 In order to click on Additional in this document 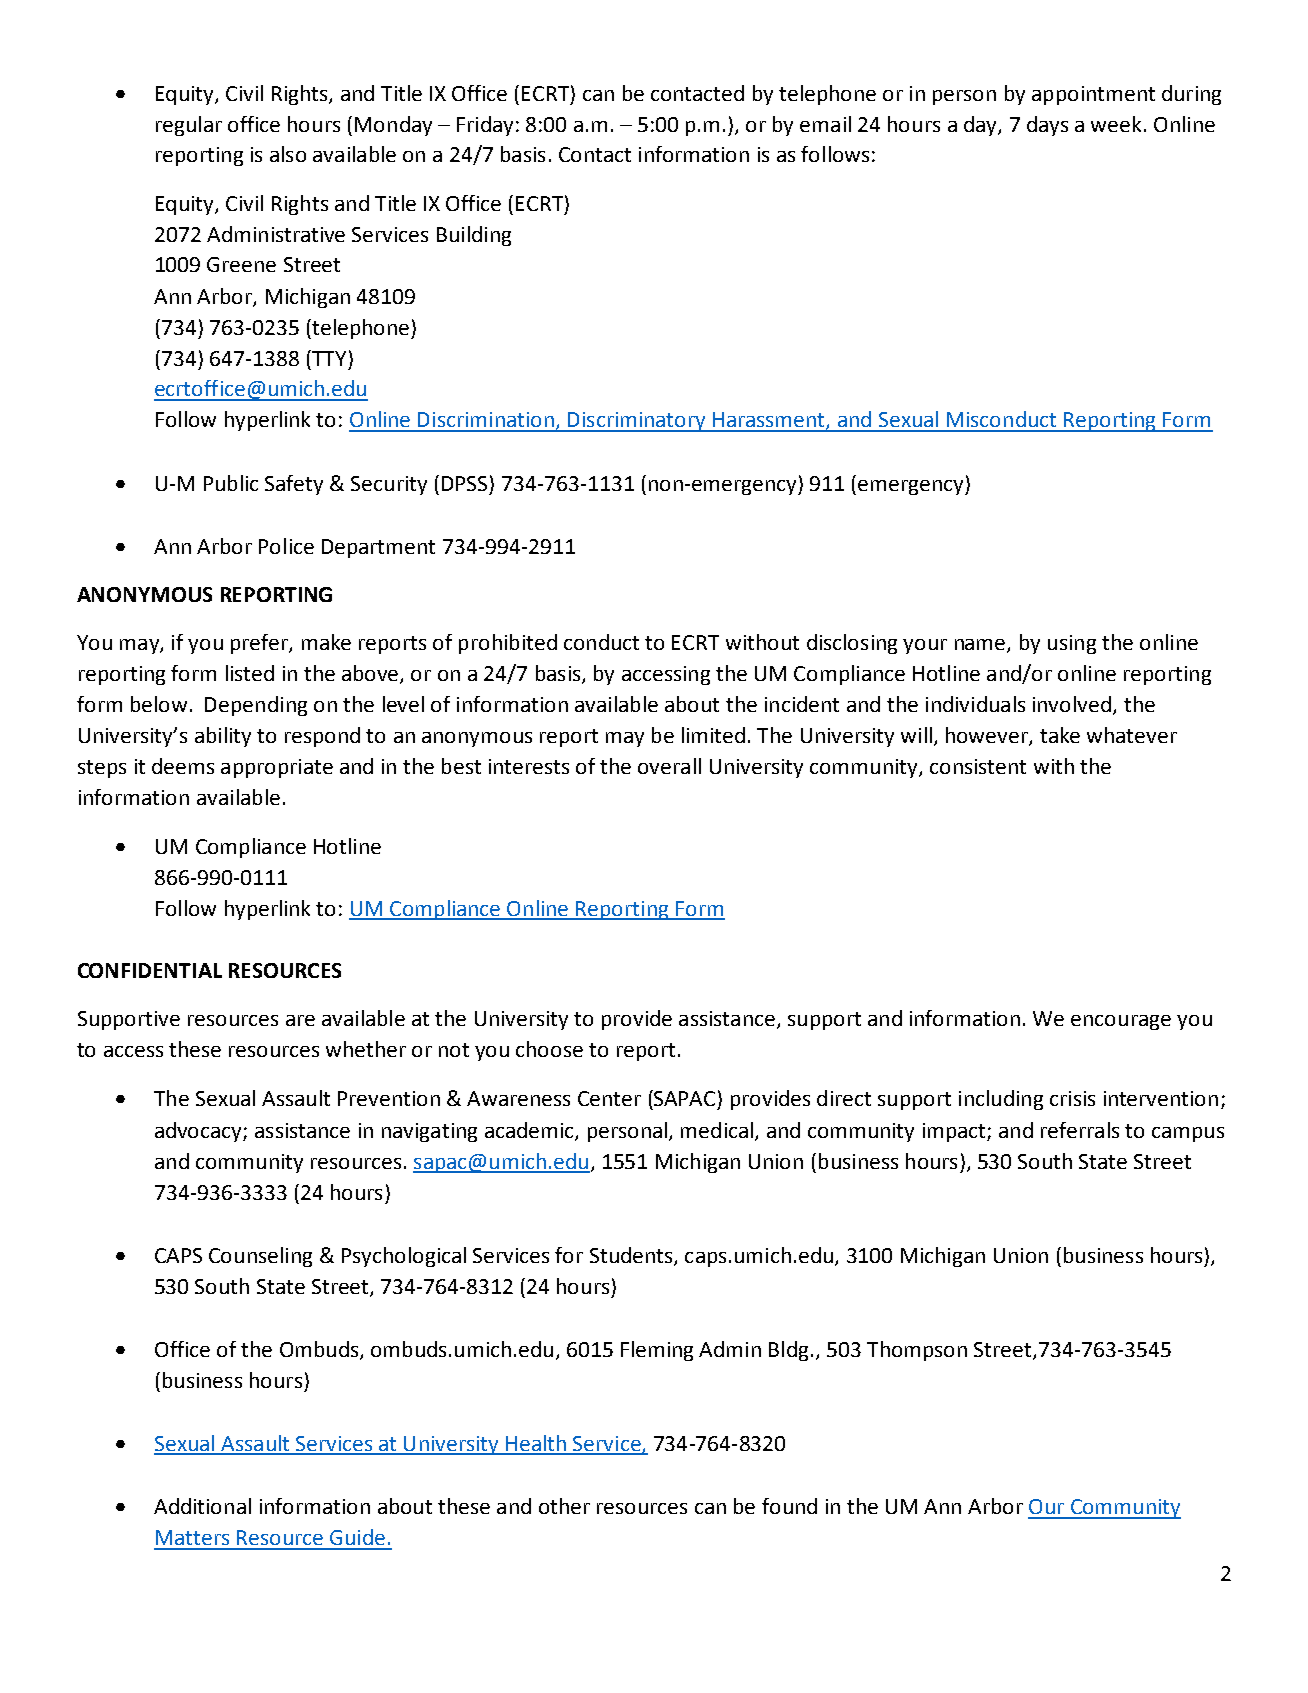, I will do `click(202, 1506)`.
